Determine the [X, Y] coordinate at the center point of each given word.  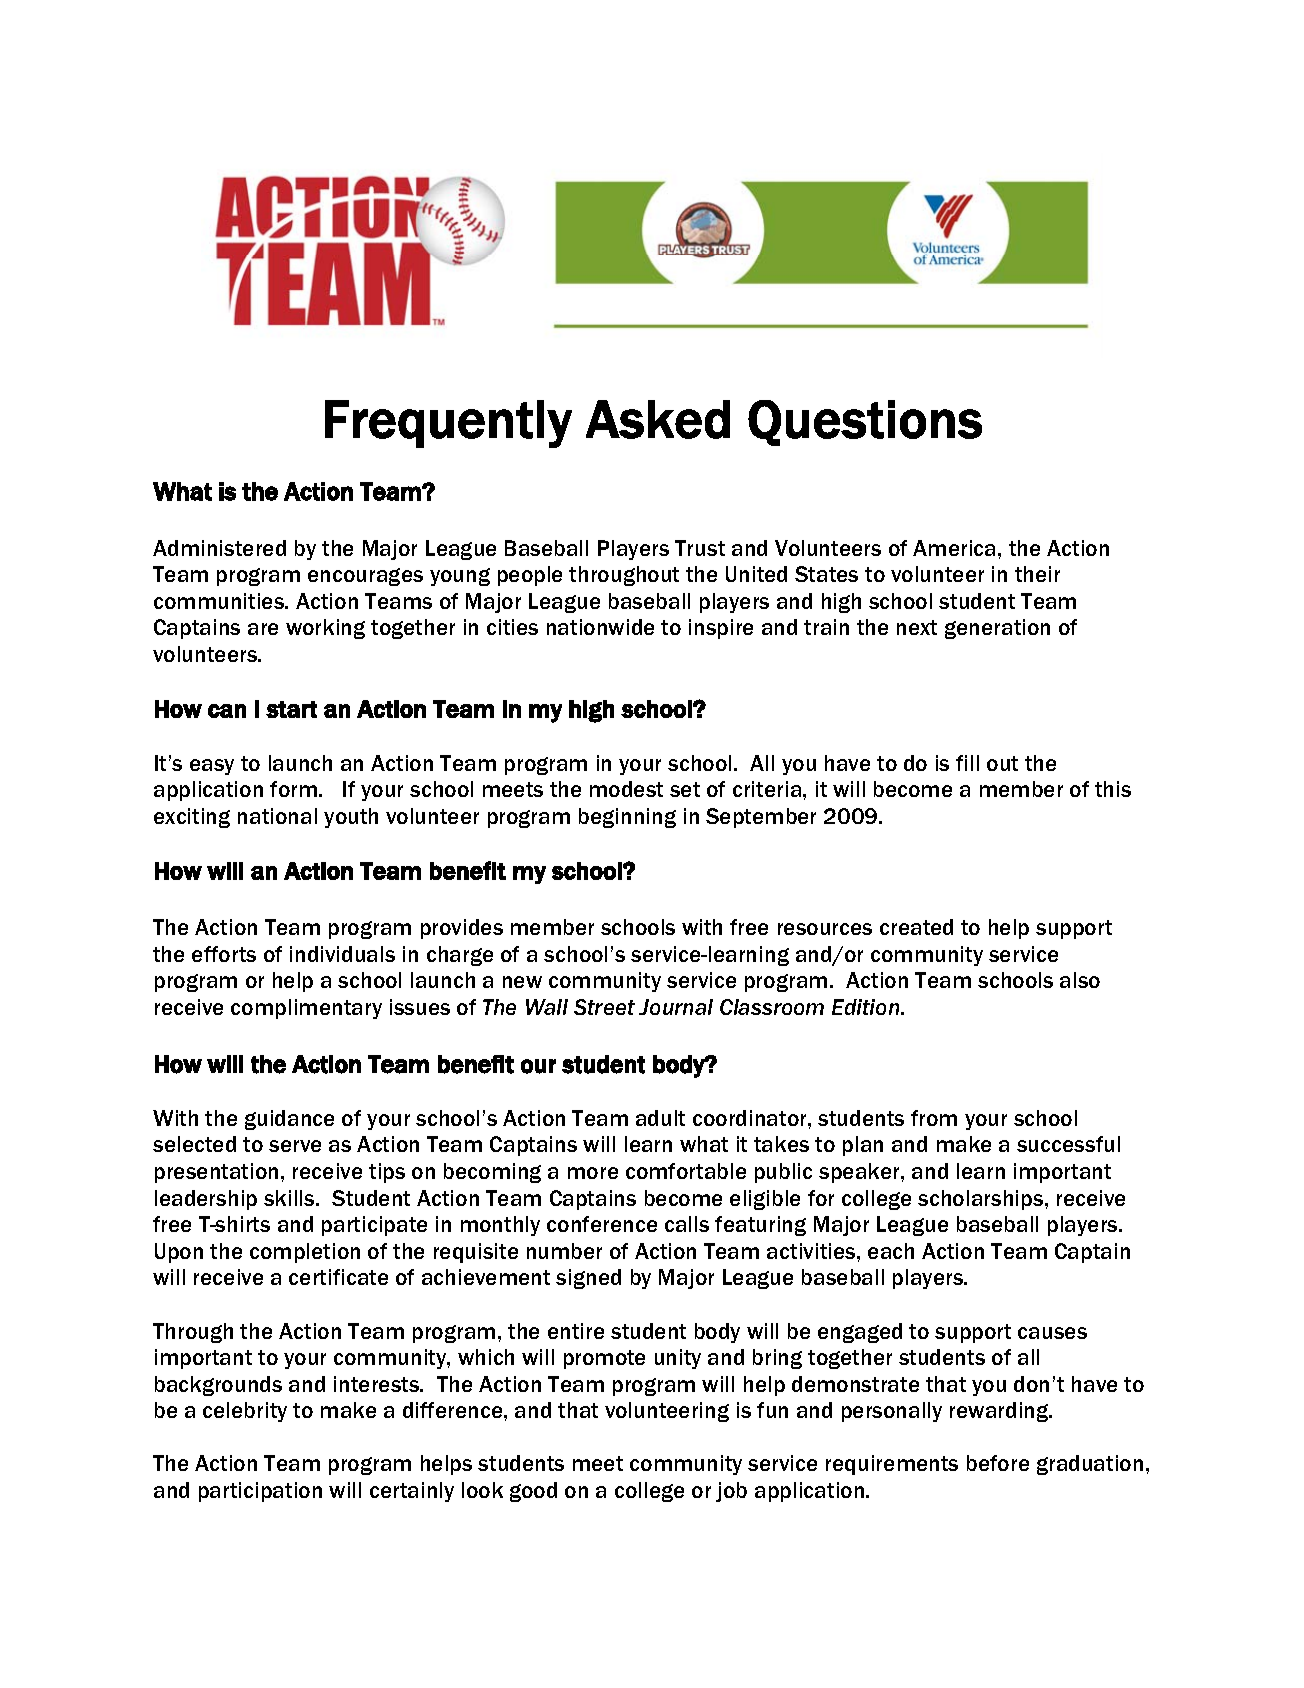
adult [660, 1118]
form [293, 789]
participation [260, 1492]
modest [626, 789]
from [934, 1118]
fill [967, 763]
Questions [865, 423]
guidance [289, 1120]
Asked [658, 419]
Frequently [448, 424]
